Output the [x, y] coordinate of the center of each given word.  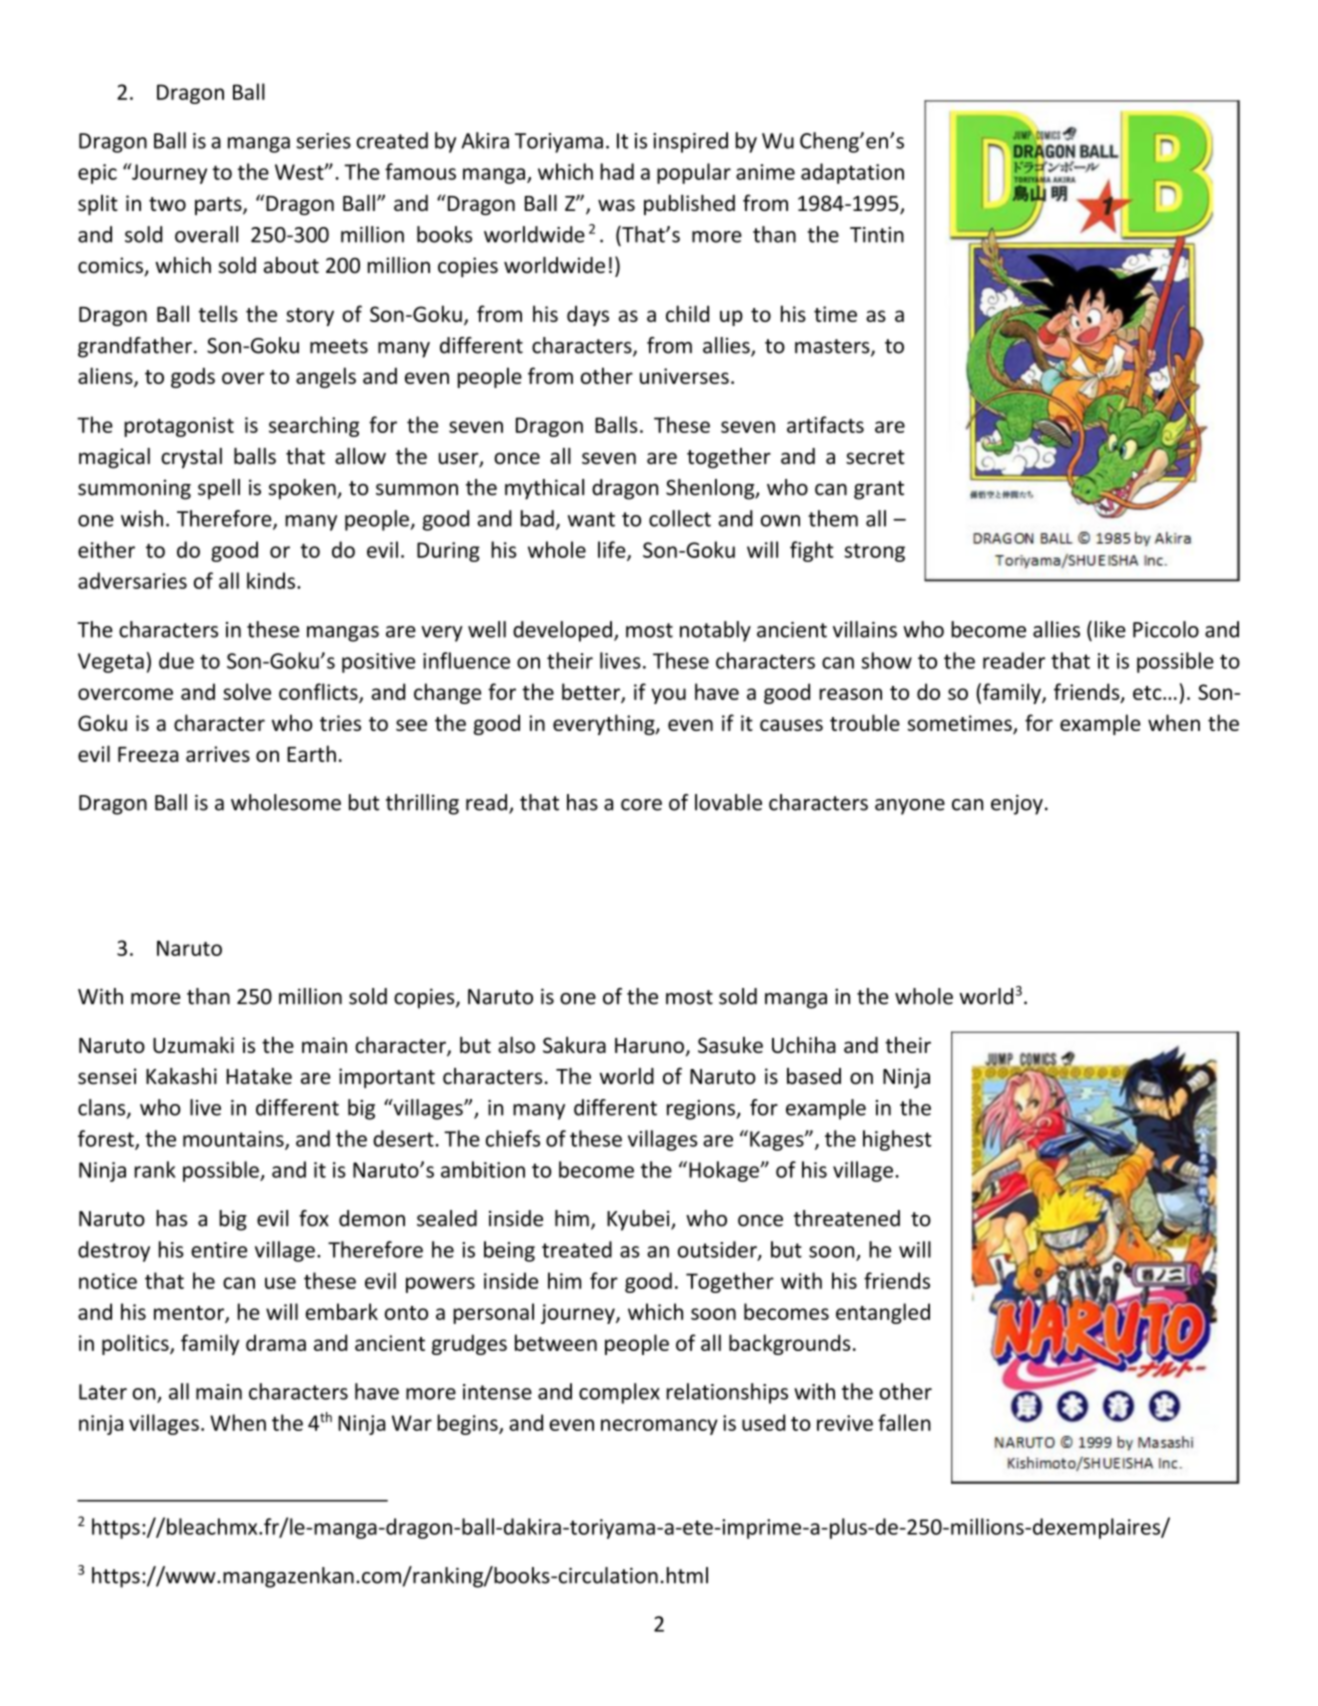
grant [879, 490]
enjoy [1017, 804]
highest [897, 1140]
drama [276, 1342]
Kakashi [181, 1076]
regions [702, 1110]
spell [219, 489]
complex [619, 1393]
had [617, 171]
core [641, 805]
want [591, 519]
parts [219, 206]
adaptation [852, 173]
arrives [218, 754]
